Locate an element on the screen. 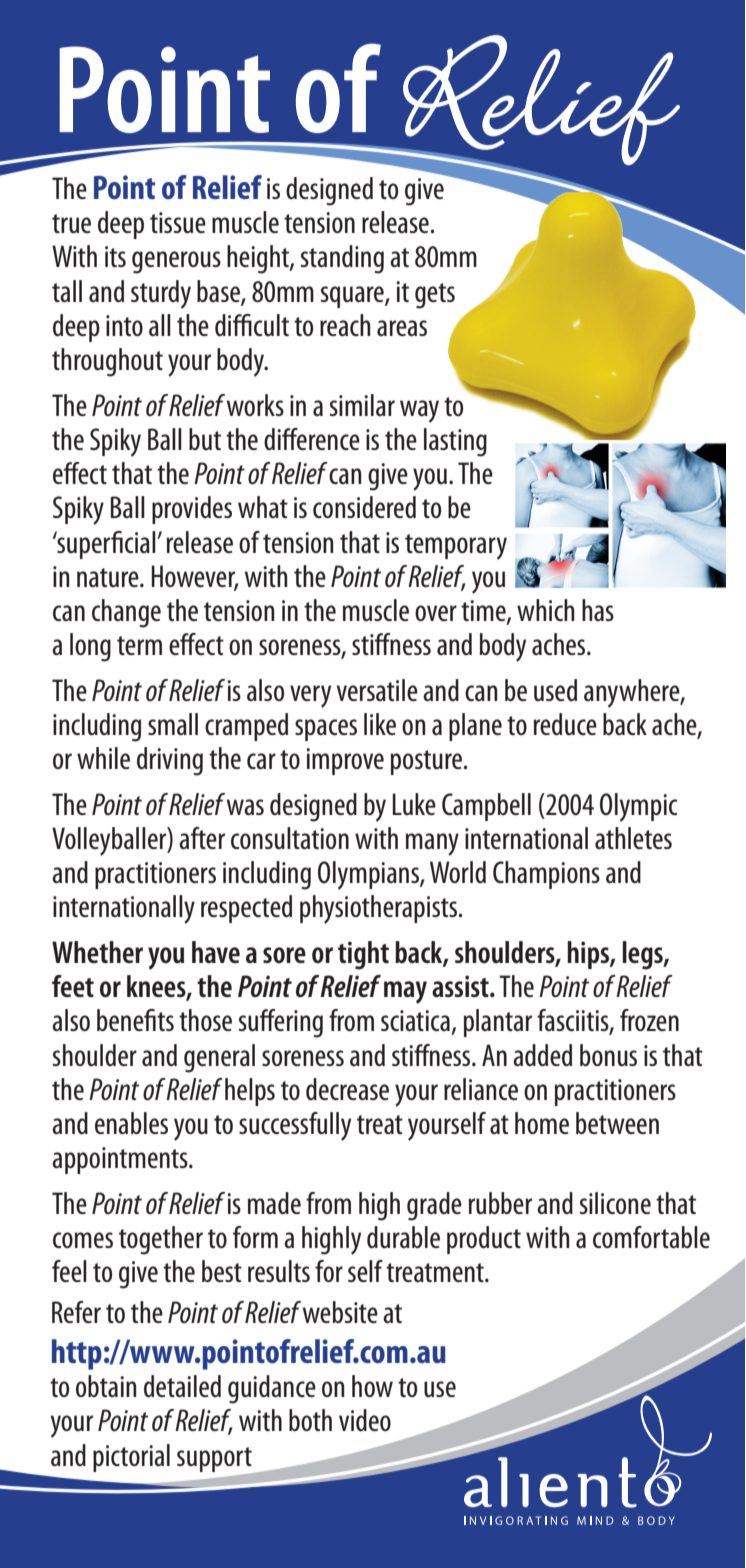 This screenshot has width=746, height=1568. its is located at coordinates (115, 256).
